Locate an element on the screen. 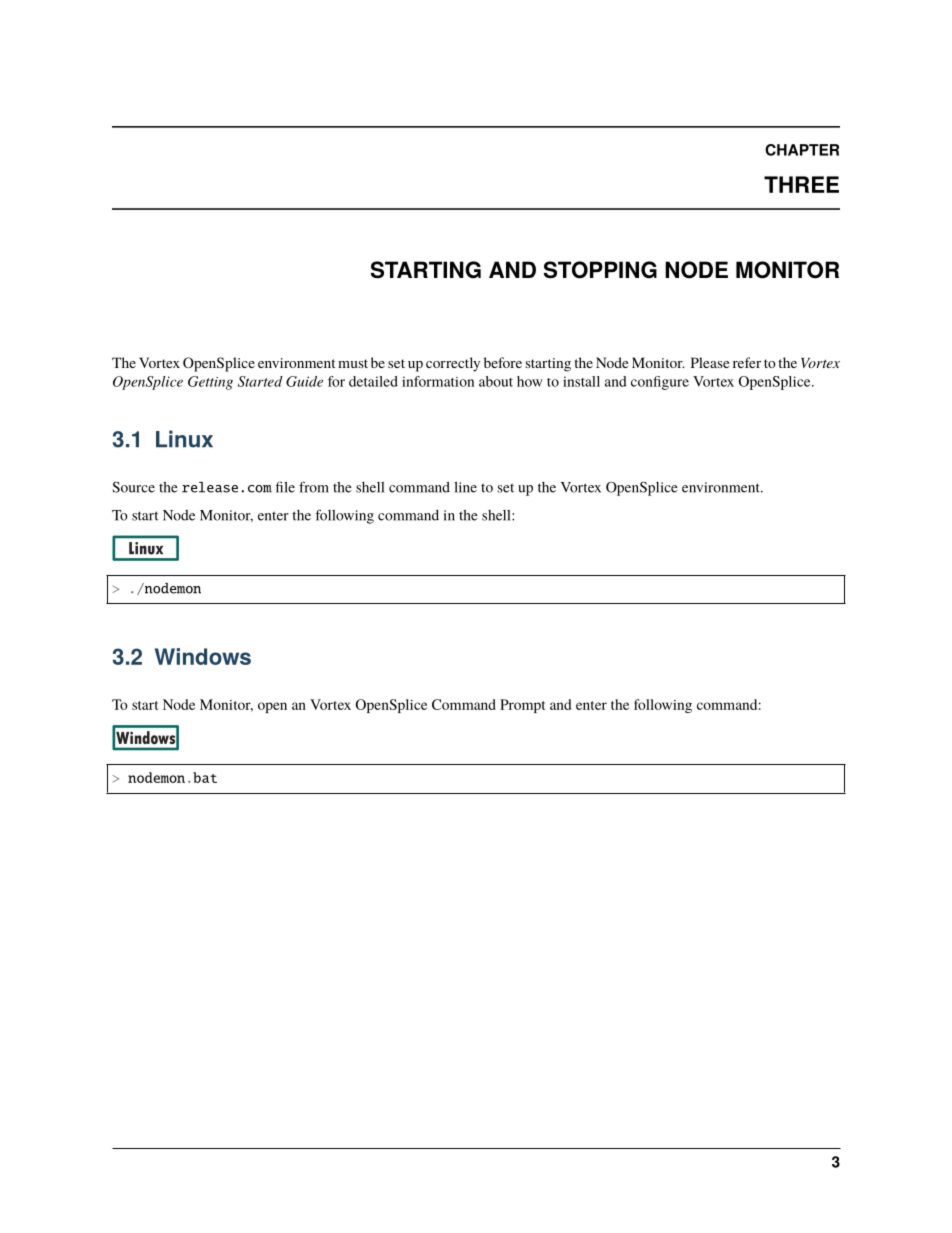 The image size is (952, 1233). CHAPTER is located at coordinates (802, 150).
